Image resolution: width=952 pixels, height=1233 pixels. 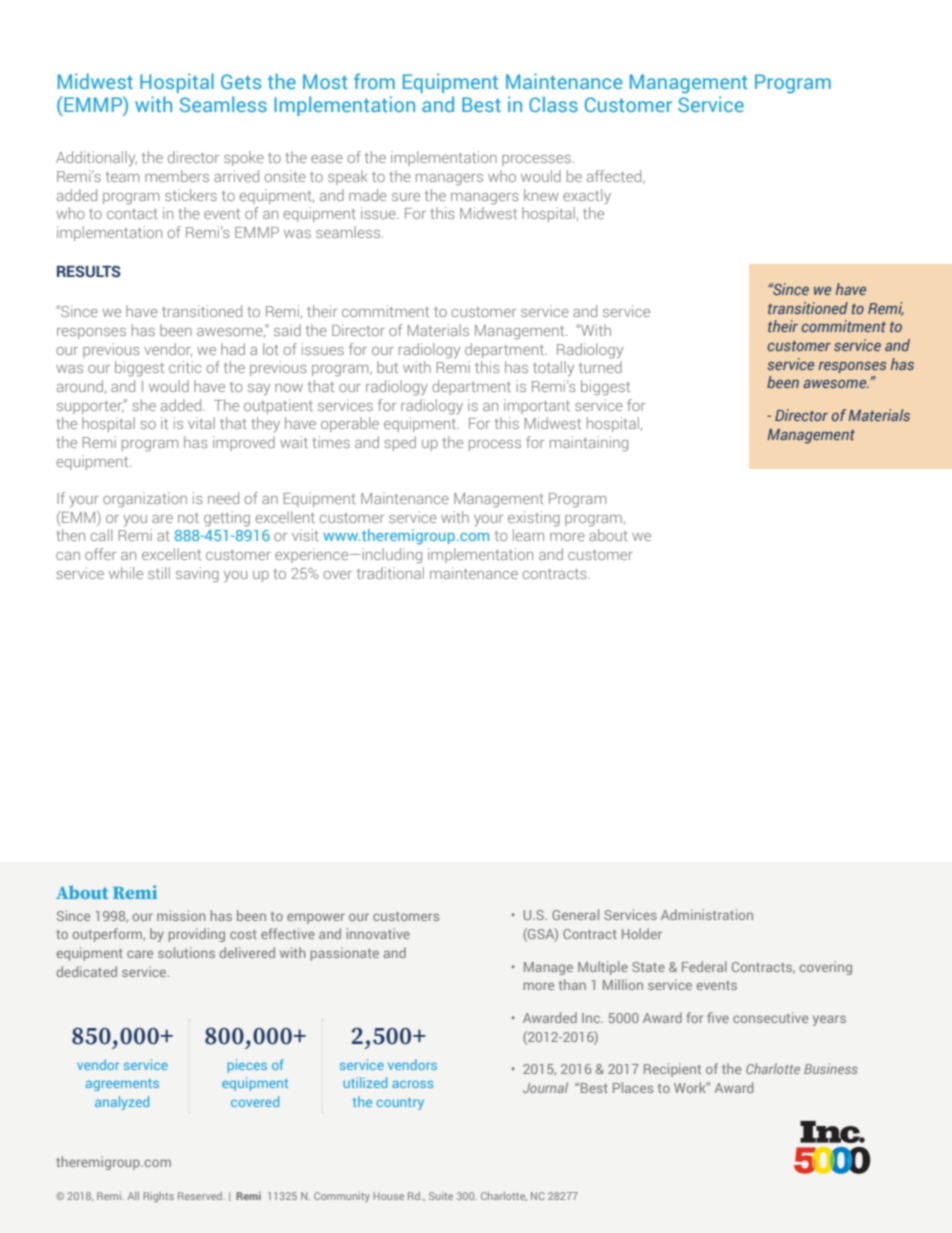 What do you see at coordinates (374, 81) in the screenshot?
I see `from` at bounding box center [374, 81].
